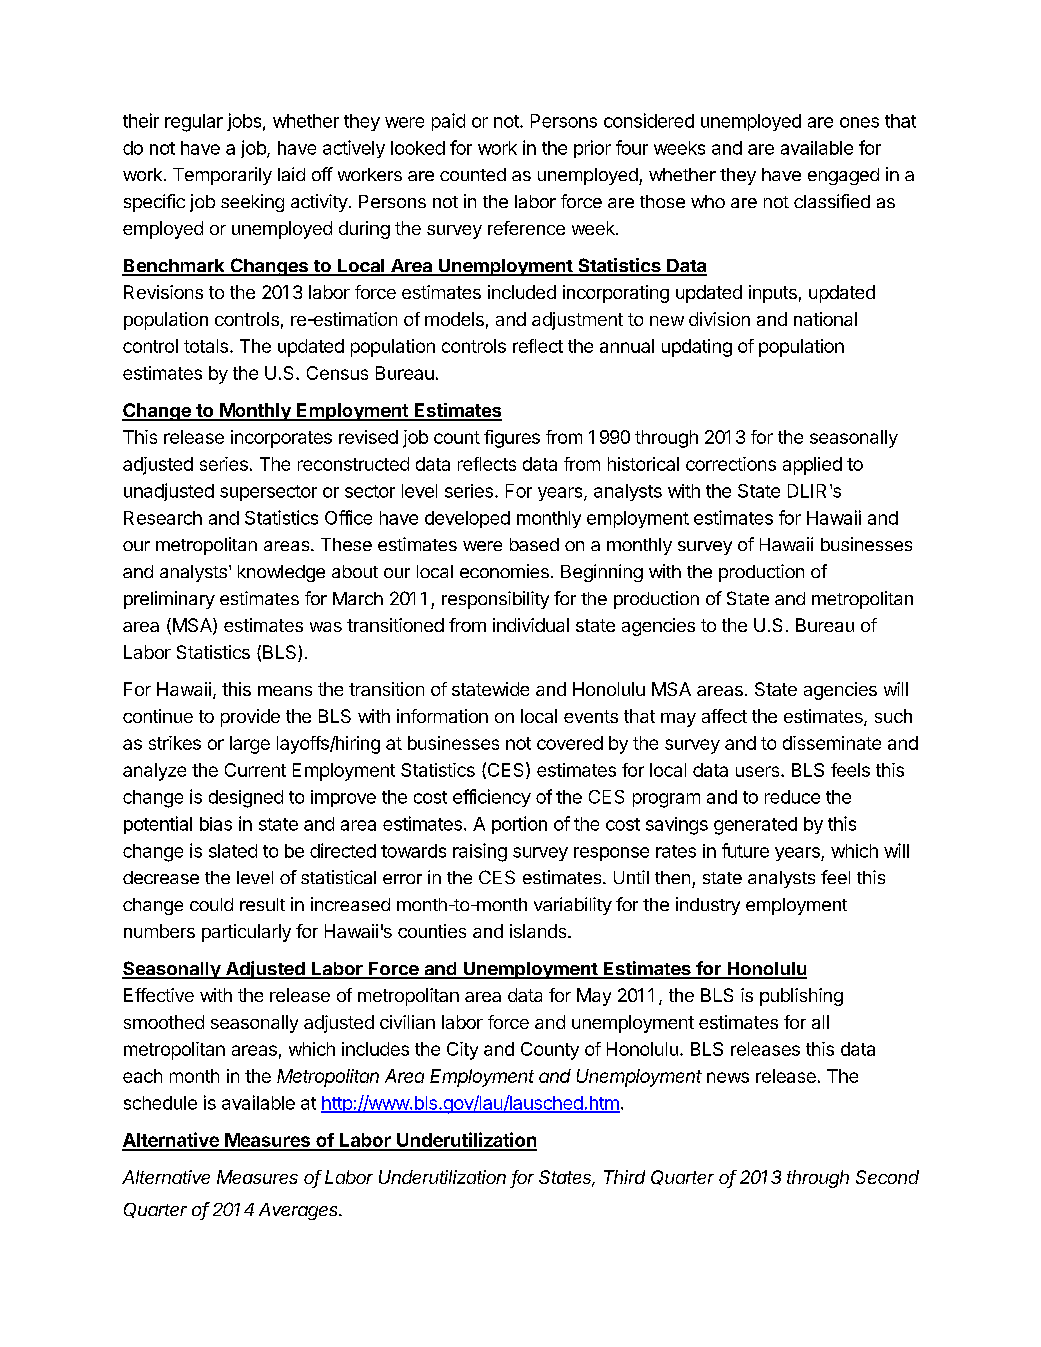 This screenshot has width=1041, height=1347. Describe the element at coordinates (300, 1211) in the screenshot. I see `Averages` at that location.
